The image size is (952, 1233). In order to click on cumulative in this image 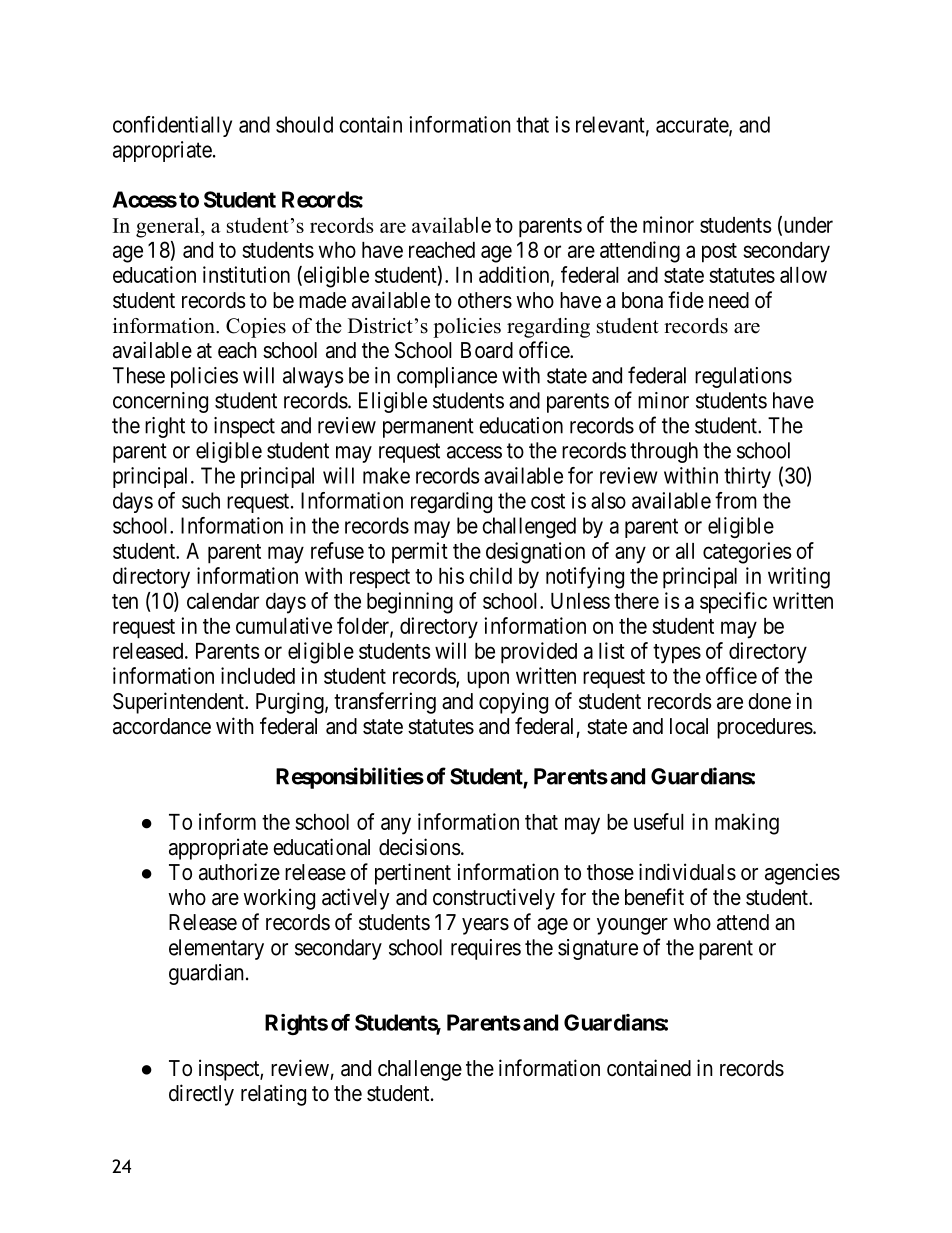, I will do `click(284, 625)`.
